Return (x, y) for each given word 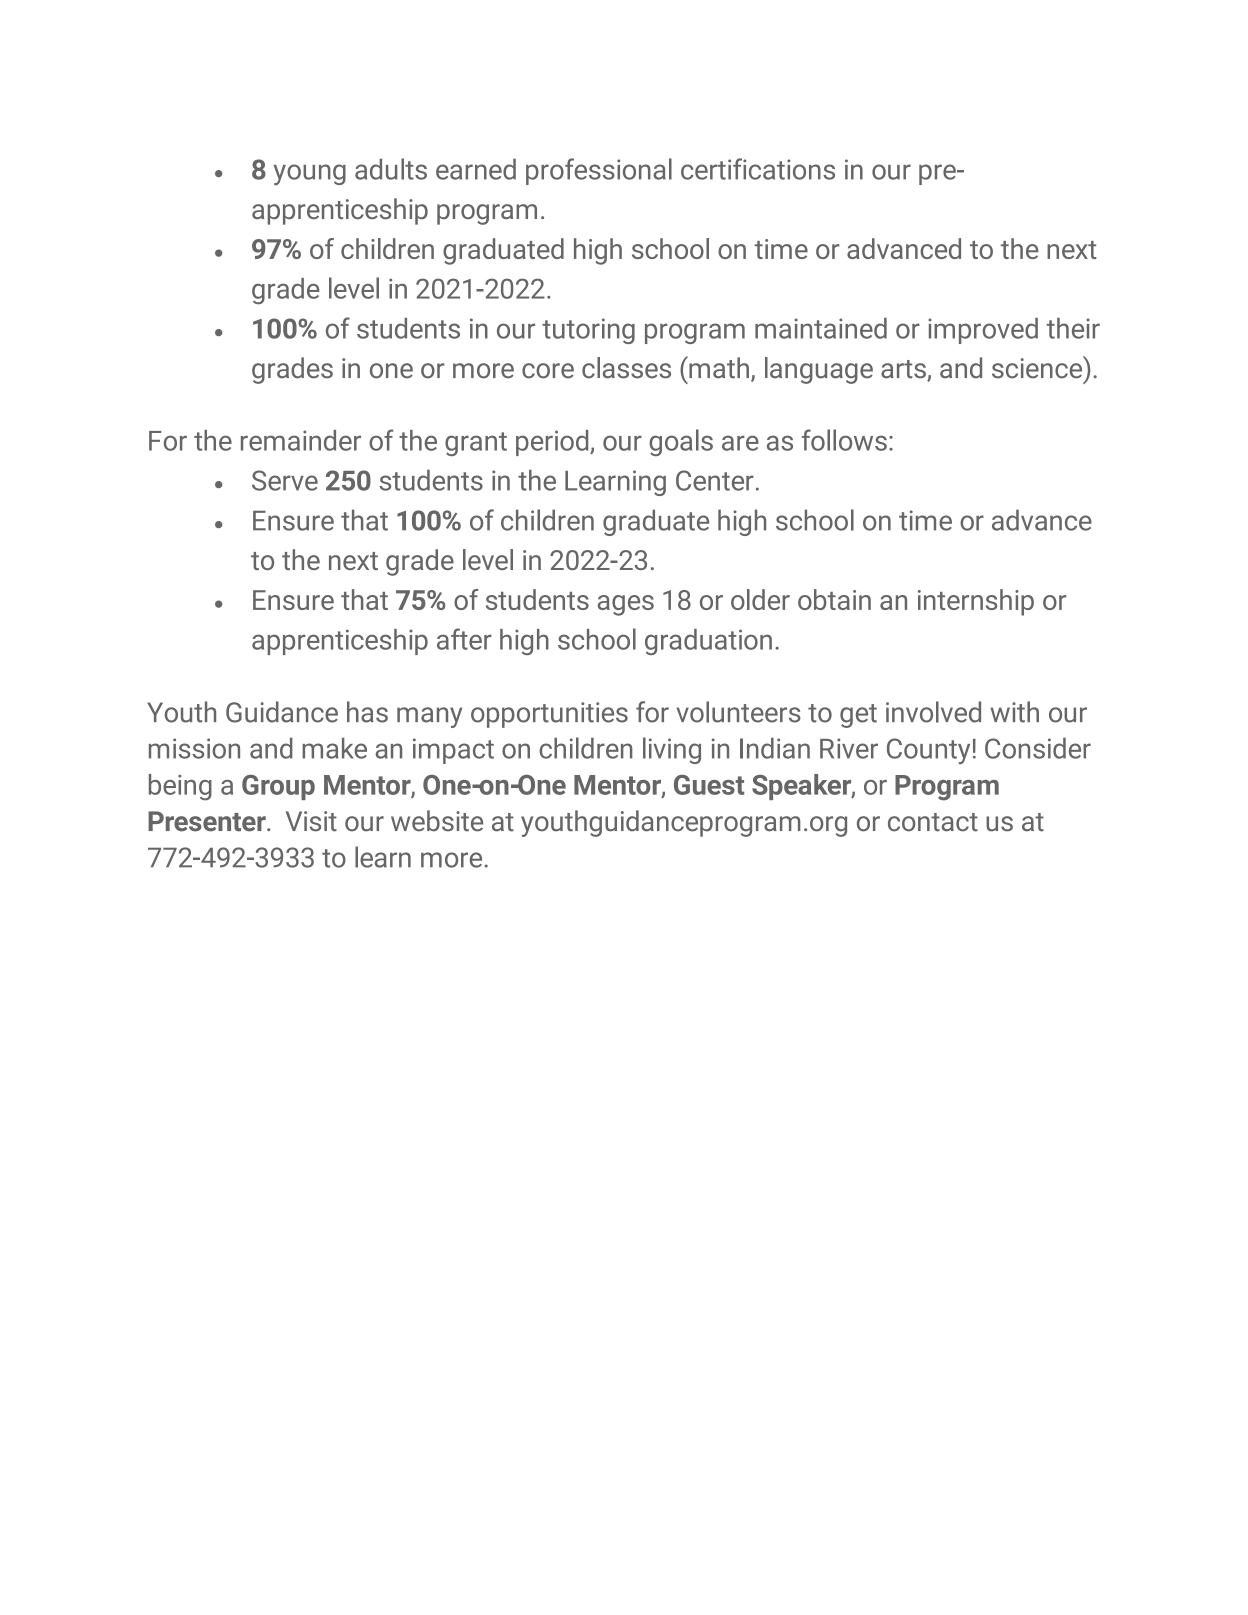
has (367, 712)
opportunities (549, 715)
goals (681, 442)
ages (626, 605)
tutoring (588, 331)
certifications (758, 169)
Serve (285, 480)
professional (599, 171)
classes (626, 368)
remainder (301, 440)
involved (933, 712)
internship (976, 602)
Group (278, 787)
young (309, 174)
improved (983, 331)
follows (844, 440)
